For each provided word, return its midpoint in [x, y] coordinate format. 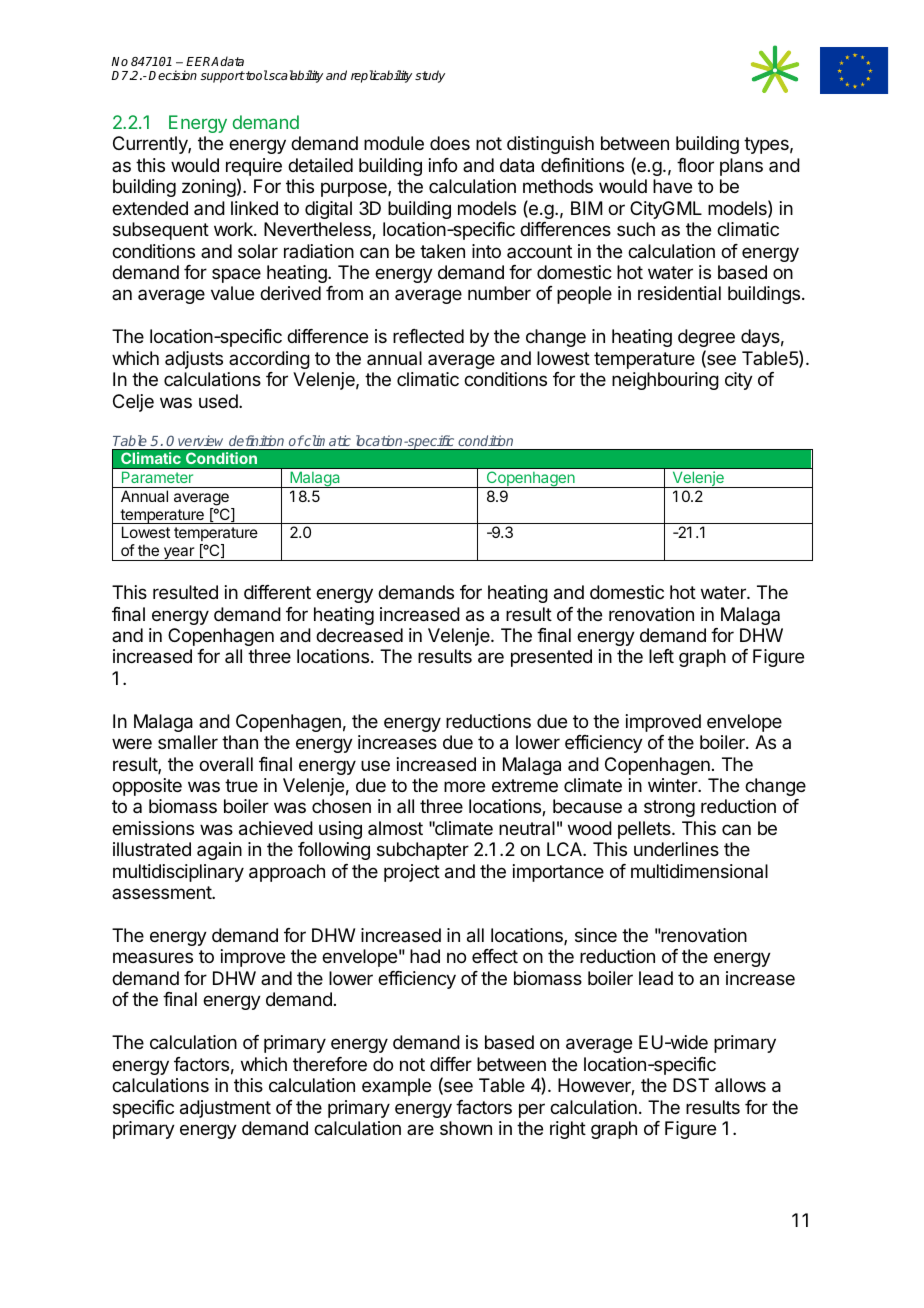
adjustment [225, 1109]
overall [226, 764]
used [219, 401]
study [430, 76]
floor [695, 165]
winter [673, 785]
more [464, 786]
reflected [428, 336]
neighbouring [665, 381]
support [222, 77]
